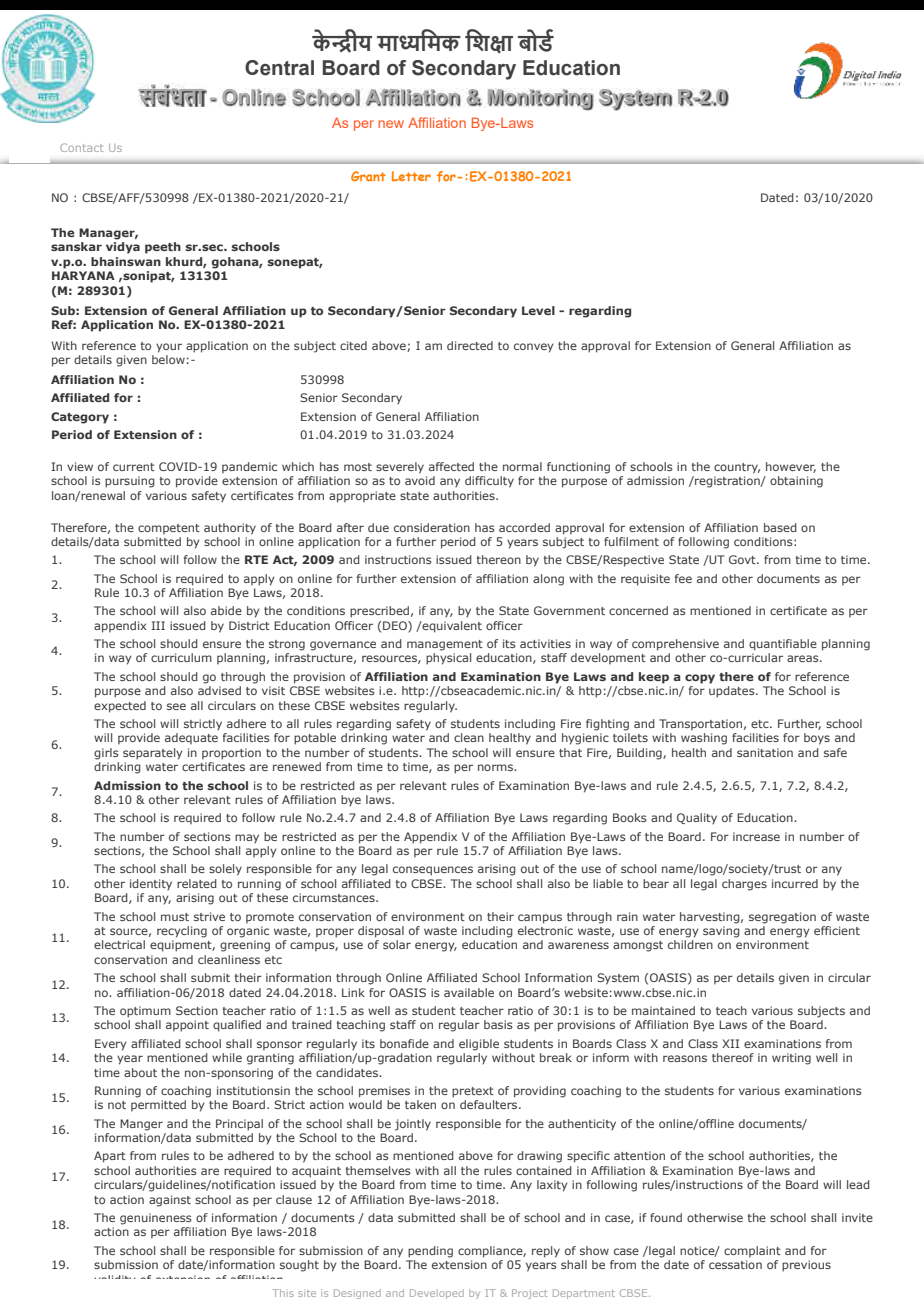 This document has width=924, height=1308. I want to click on charges, so click(744, 885).
